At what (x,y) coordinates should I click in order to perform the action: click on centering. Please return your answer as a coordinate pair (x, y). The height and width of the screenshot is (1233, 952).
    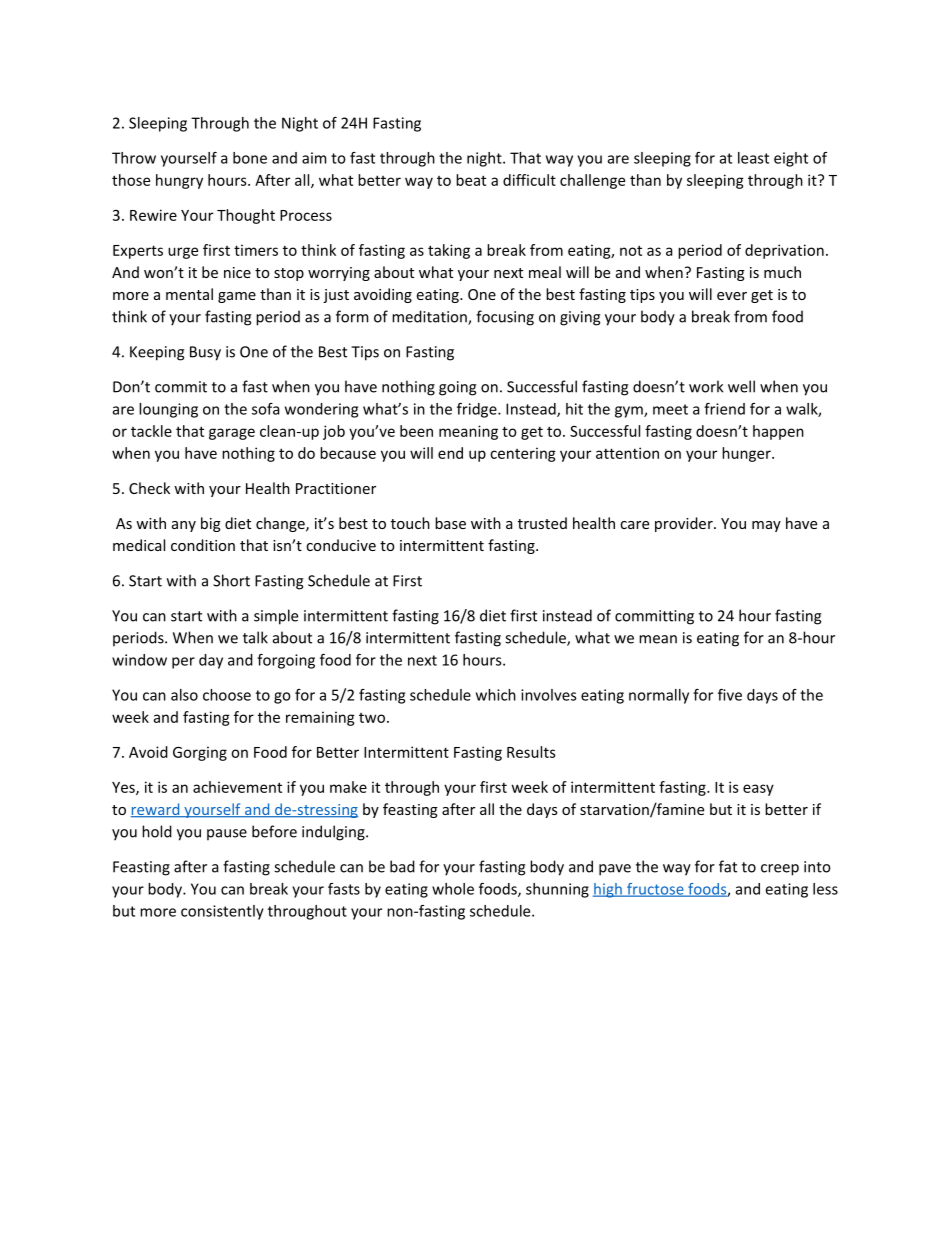
    Looking at the image, I should click on (523, 454).
